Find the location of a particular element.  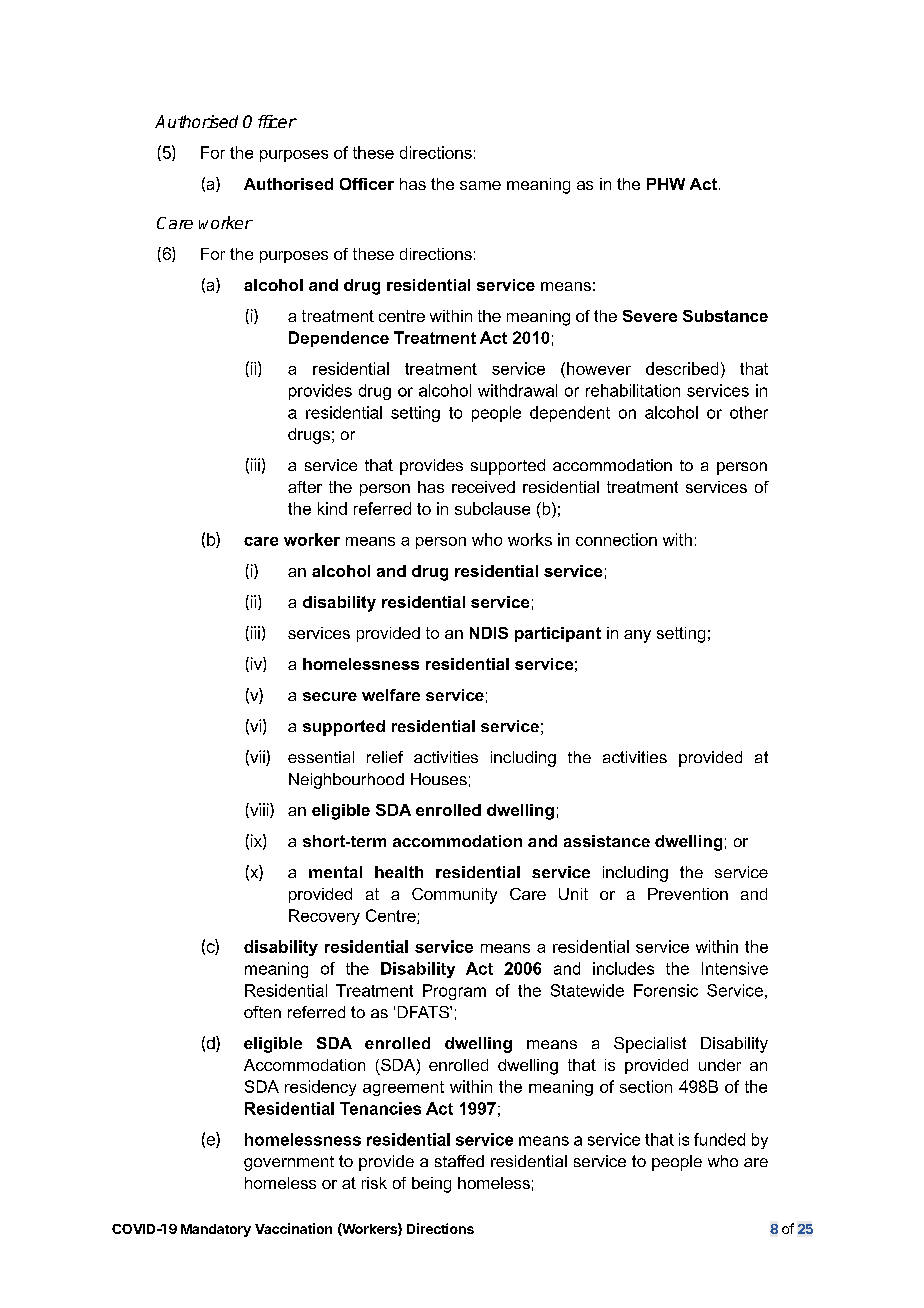

NDIS is located at coordinates (489, 633).
